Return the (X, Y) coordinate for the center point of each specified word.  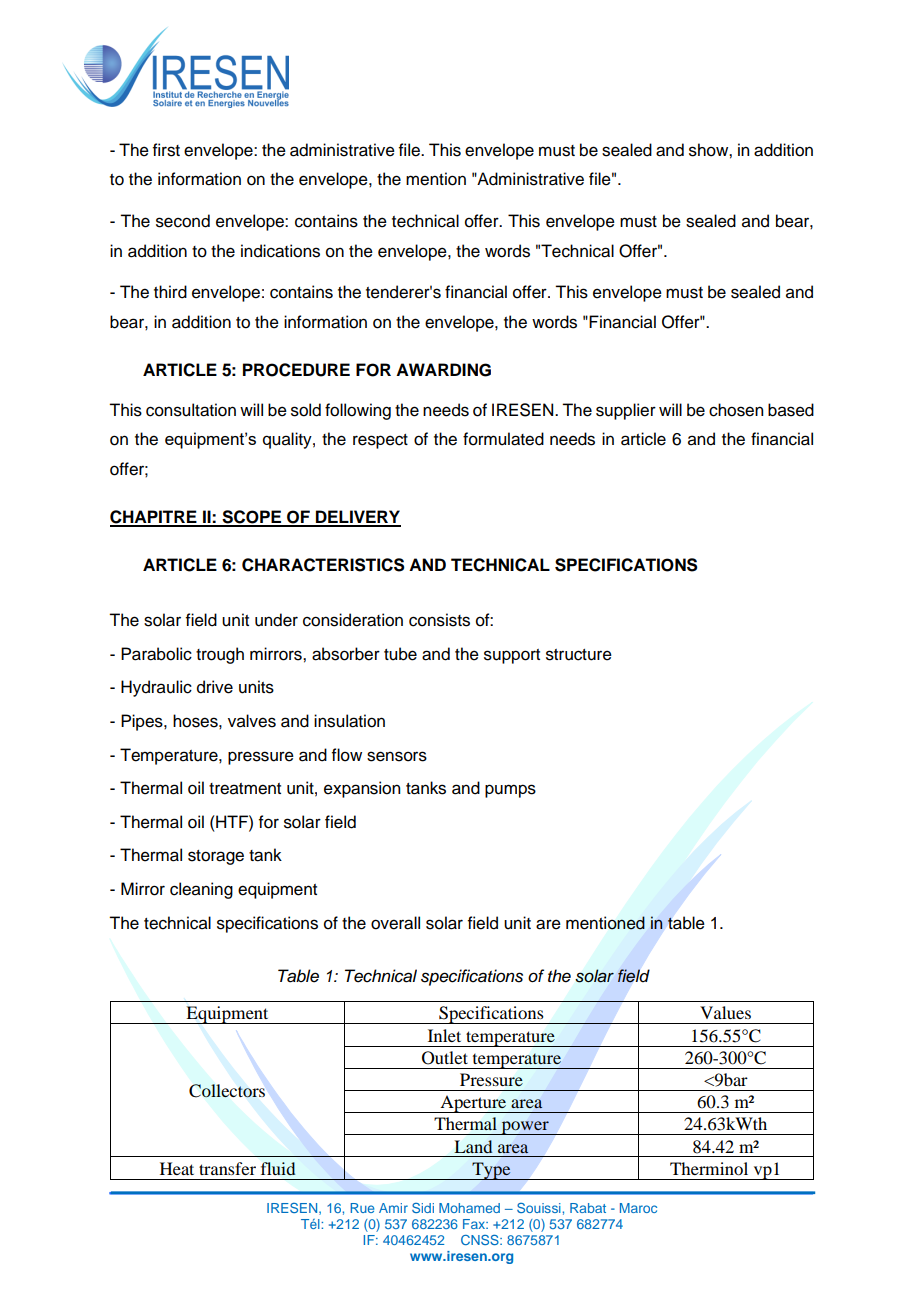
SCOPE (252, 518)
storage (216, 857)
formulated (503, 439)
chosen (736, 410)
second (183, 221)
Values (725, 1012)
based (791, 410)
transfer (227, 1168)
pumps (510, 791)
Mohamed (469, 1208)
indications (280, 251)
